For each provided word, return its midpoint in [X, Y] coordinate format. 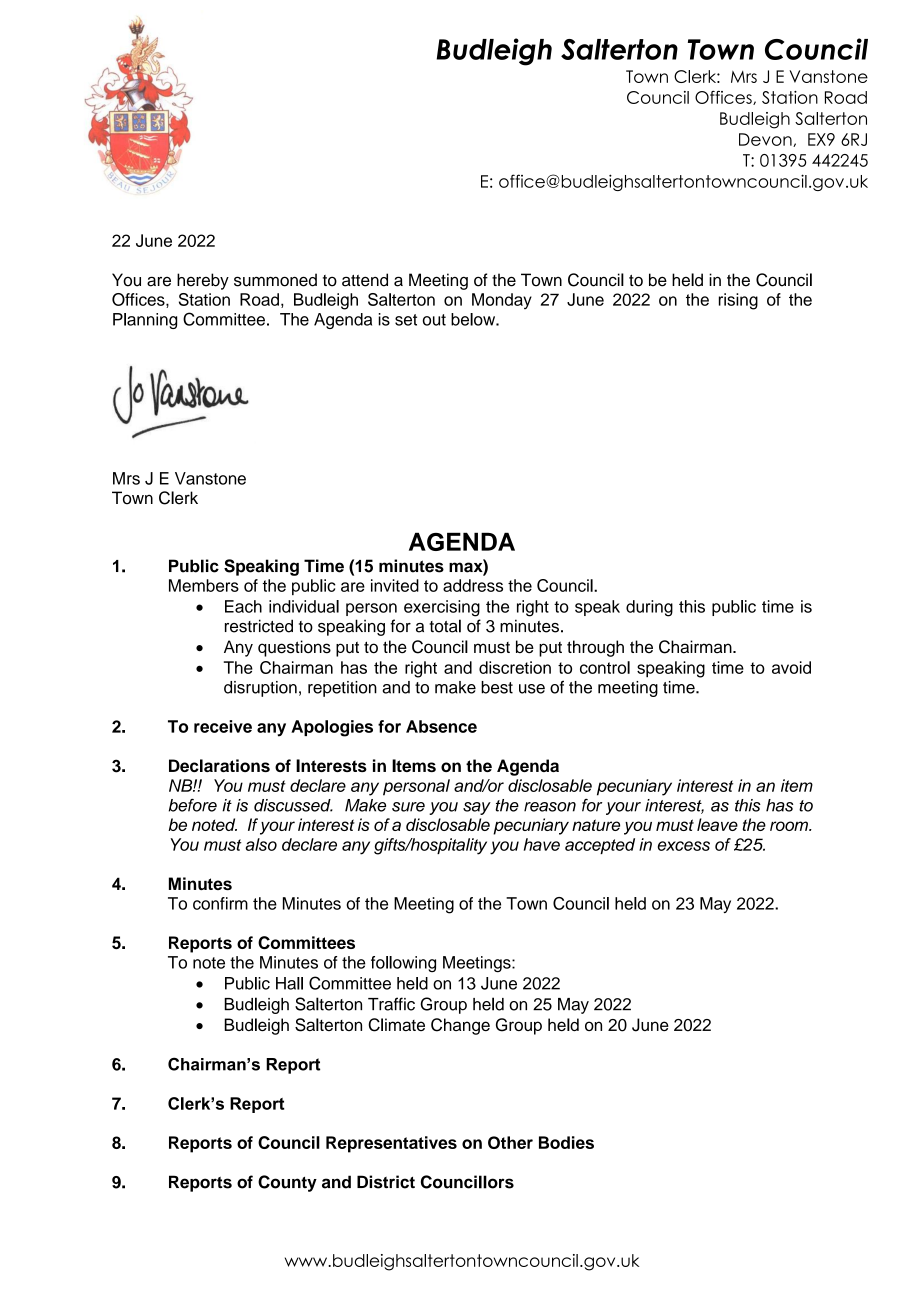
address [473, 585]
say [477, 808]
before [193, 805]
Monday [502, 301]
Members [204, 585]
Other [510, 1142]
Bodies [566, 1142]
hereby [203, 281]
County [287, 1183]
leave [717, 824]
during [649, 608]
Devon [766, 140]
